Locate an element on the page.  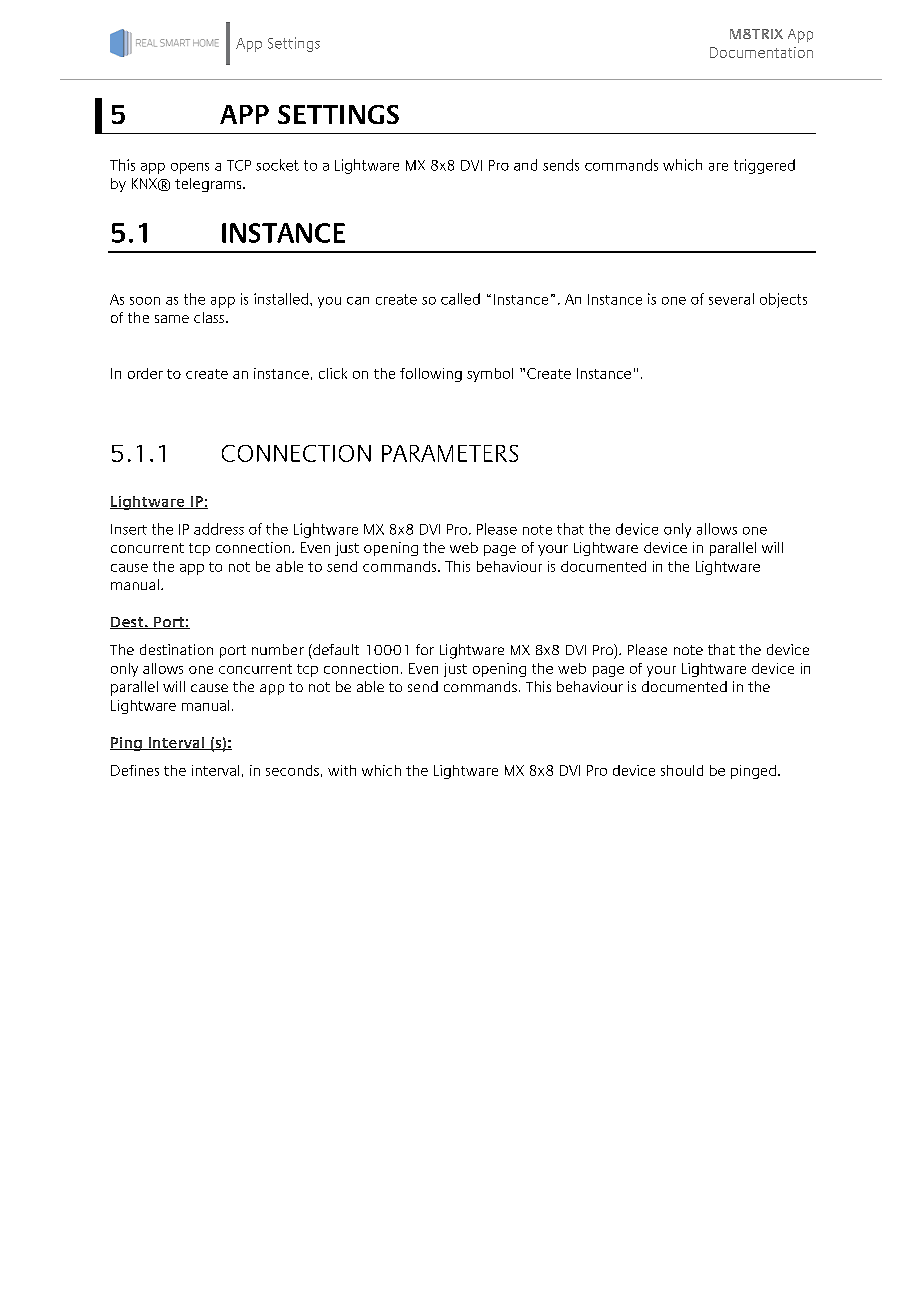
several is located at coordinates (731, 299).
